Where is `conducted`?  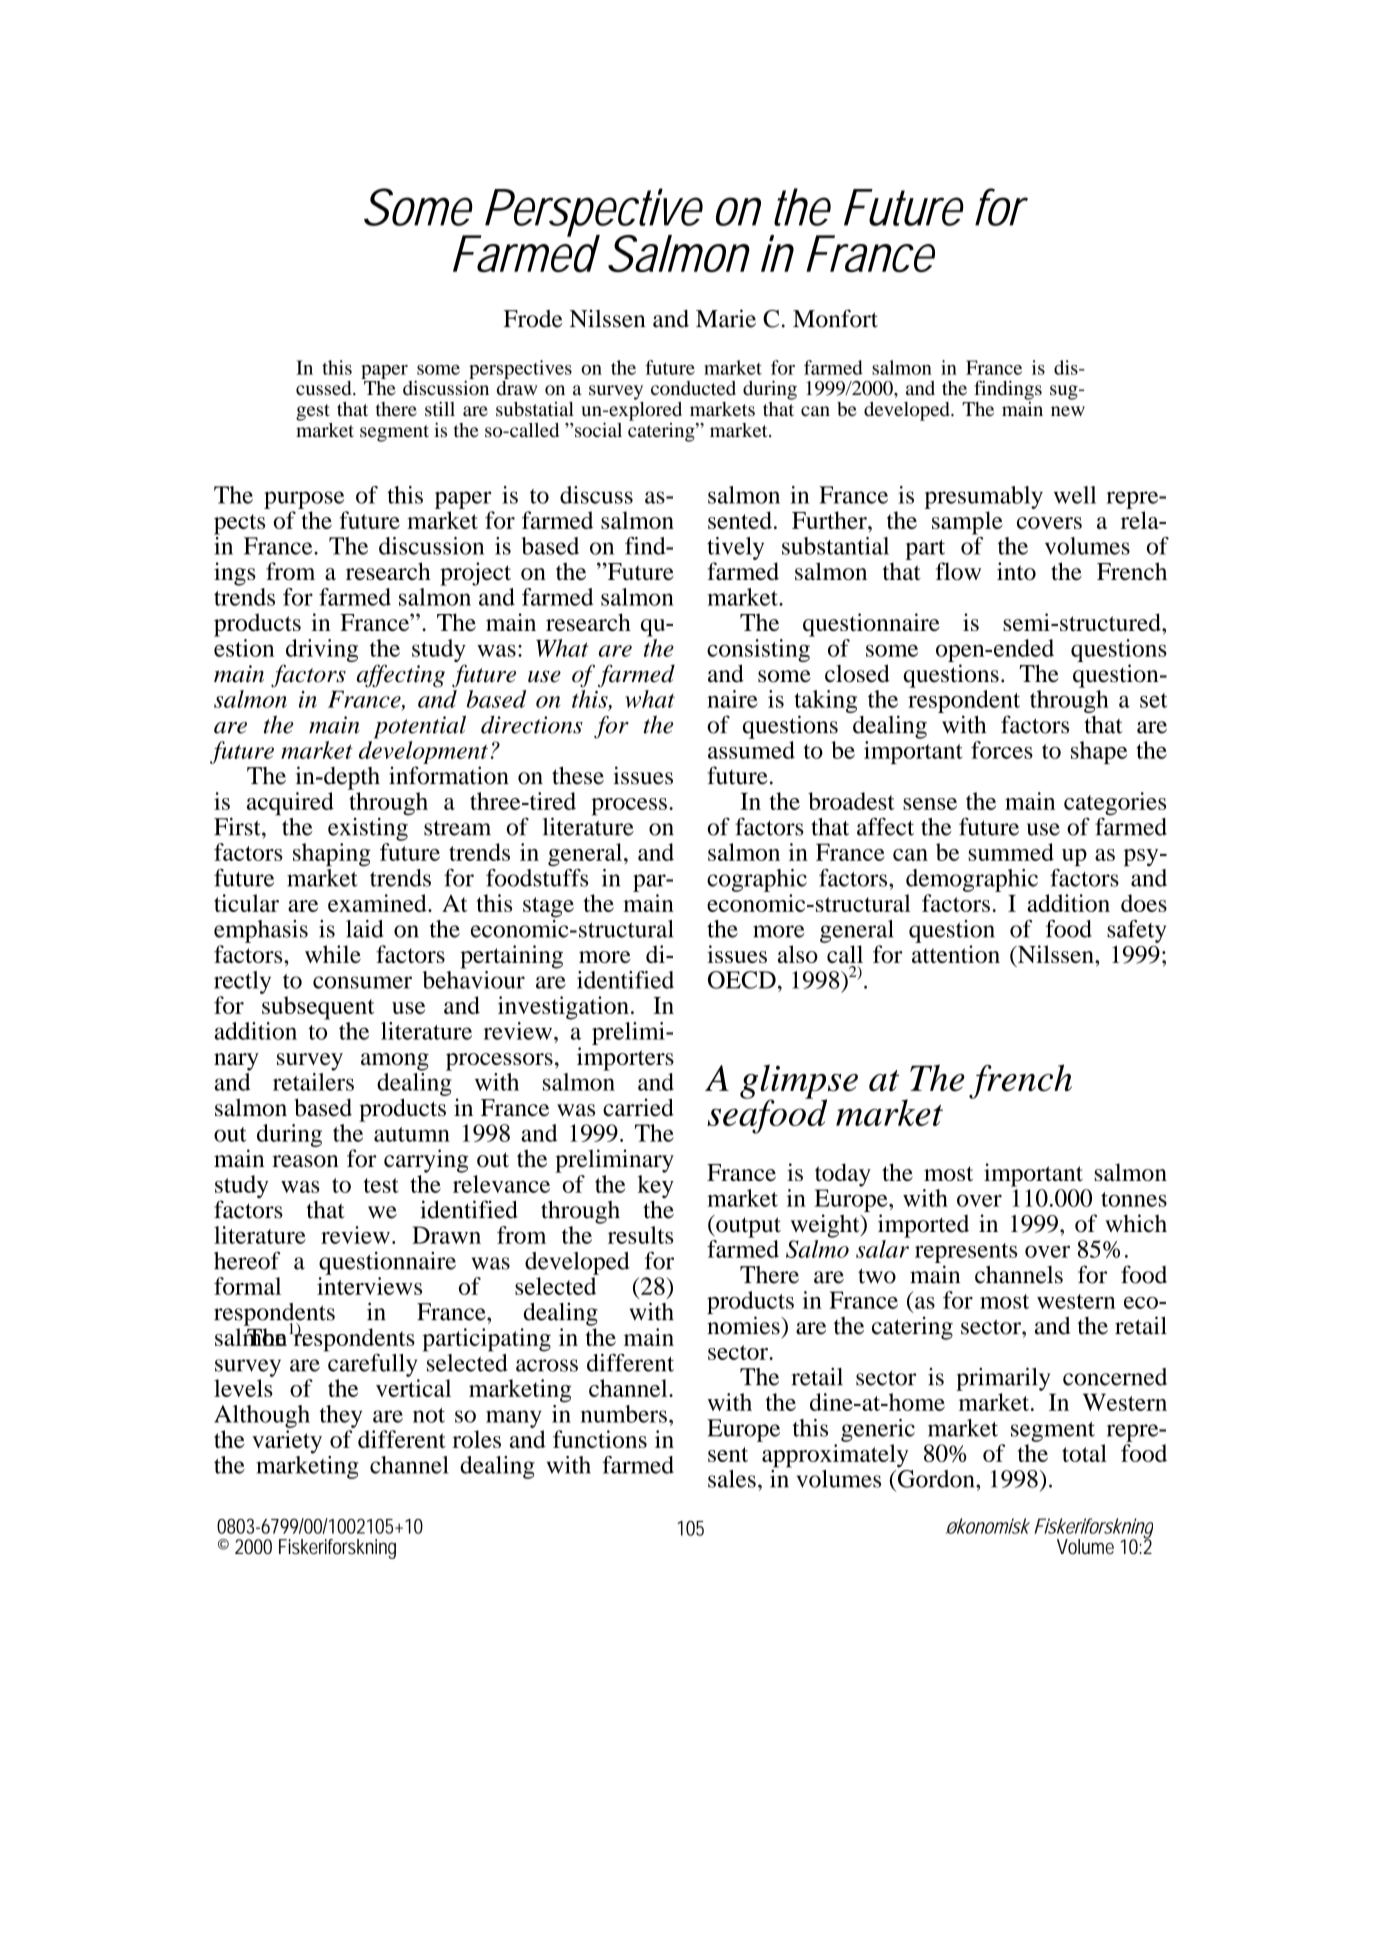
conducted is located at coordinates (693, 388).
